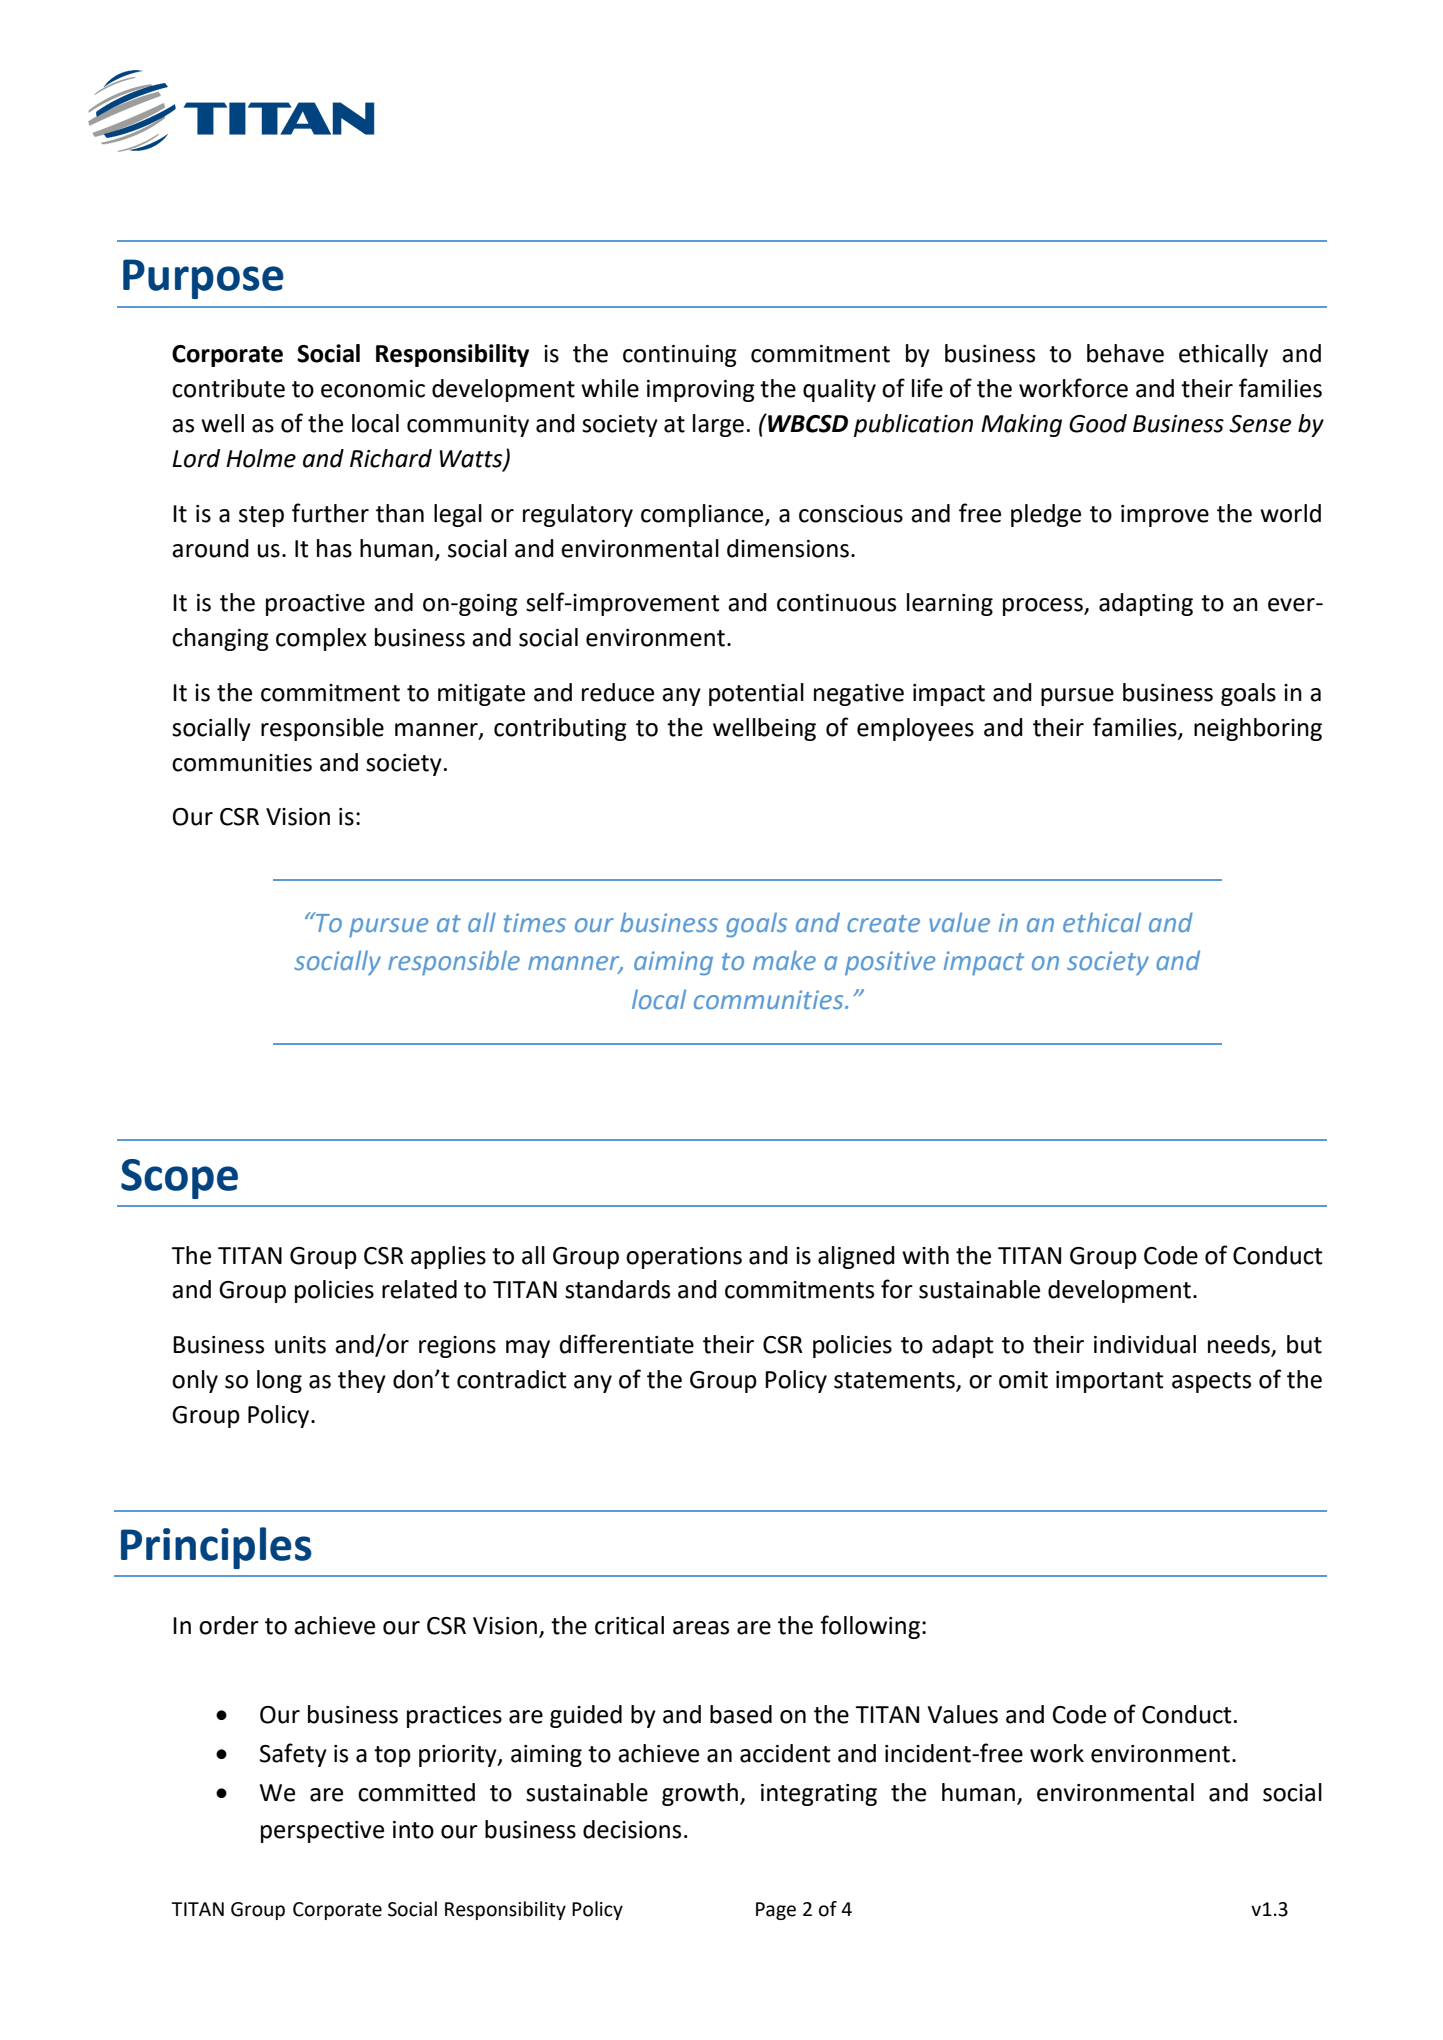  Describe the element at coordinates (701, 1628) in the document. I see `areas` at that location.
